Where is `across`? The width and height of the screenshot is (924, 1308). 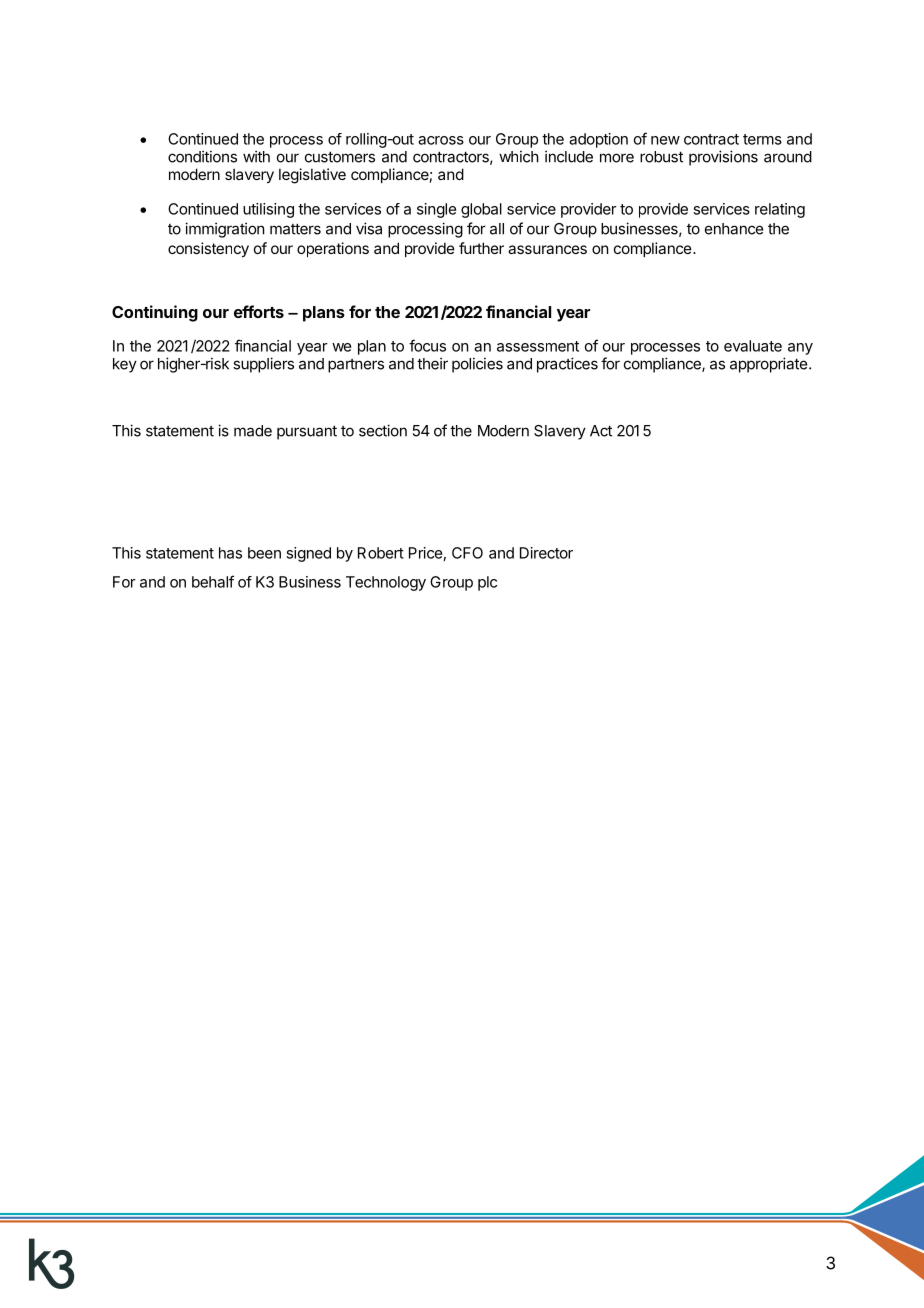
across is located at coordinates (441, 140).
